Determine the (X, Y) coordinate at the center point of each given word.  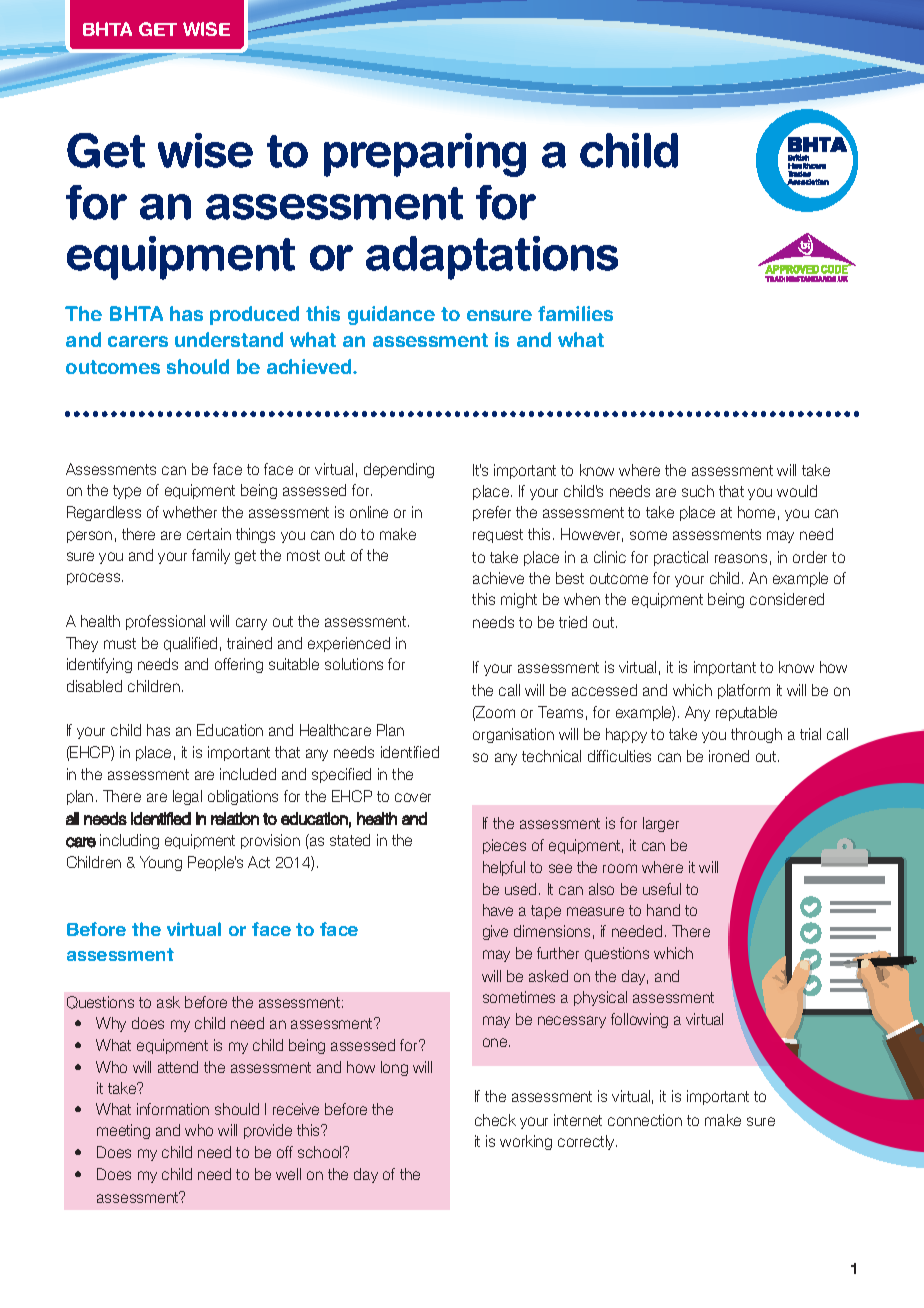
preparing (425, 155)
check (495, 1120)
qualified (190, 644)
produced (254, 315)
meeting (123, 1131)
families (575, 313)
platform (744, 691)
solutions (354, 664)
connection (645, 1120)
